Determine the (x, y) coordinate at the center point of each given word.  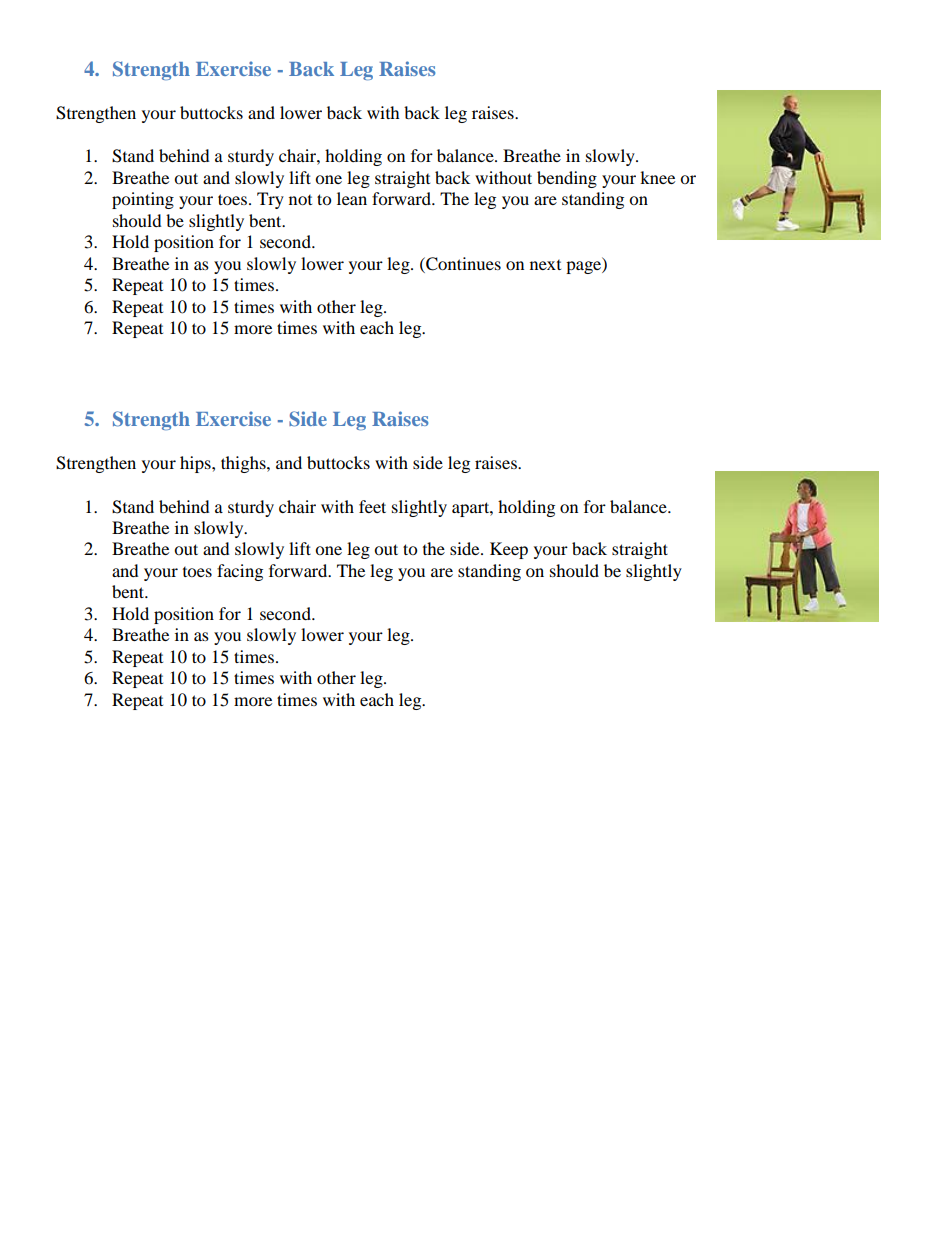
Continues (462, 264)
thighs (244, 464)
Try (270, 200)
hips (196, 464)
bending (567, 179)
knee (657, 177)
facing (240, 572)
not (300, 200)
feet (372, 506)
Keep (509, 550)
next (545, 265)
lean (352, 198)
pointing (143, 200)
